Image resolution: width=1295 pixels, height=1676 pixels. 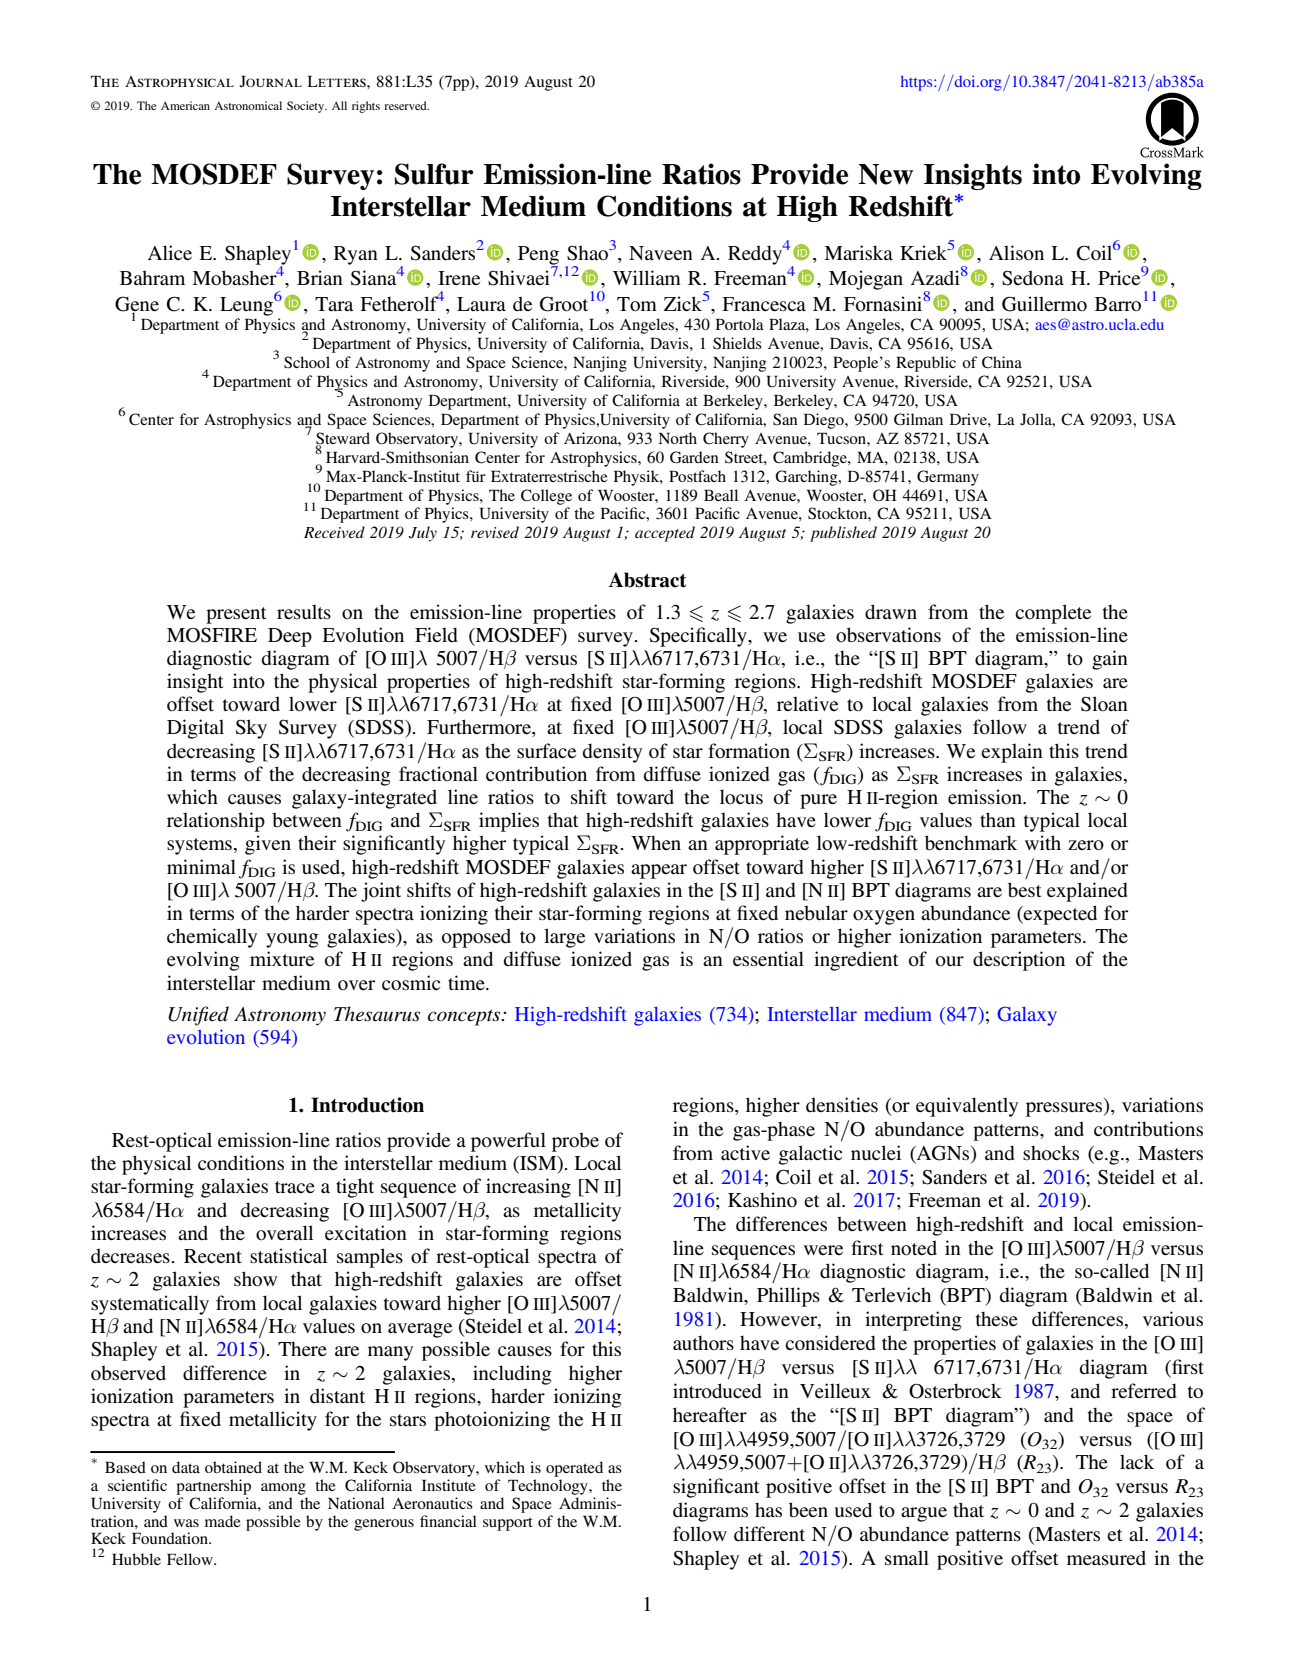 What do you see at coordinates (885, 174) in the image?
I see `New` at bounding box center [885, 174].
